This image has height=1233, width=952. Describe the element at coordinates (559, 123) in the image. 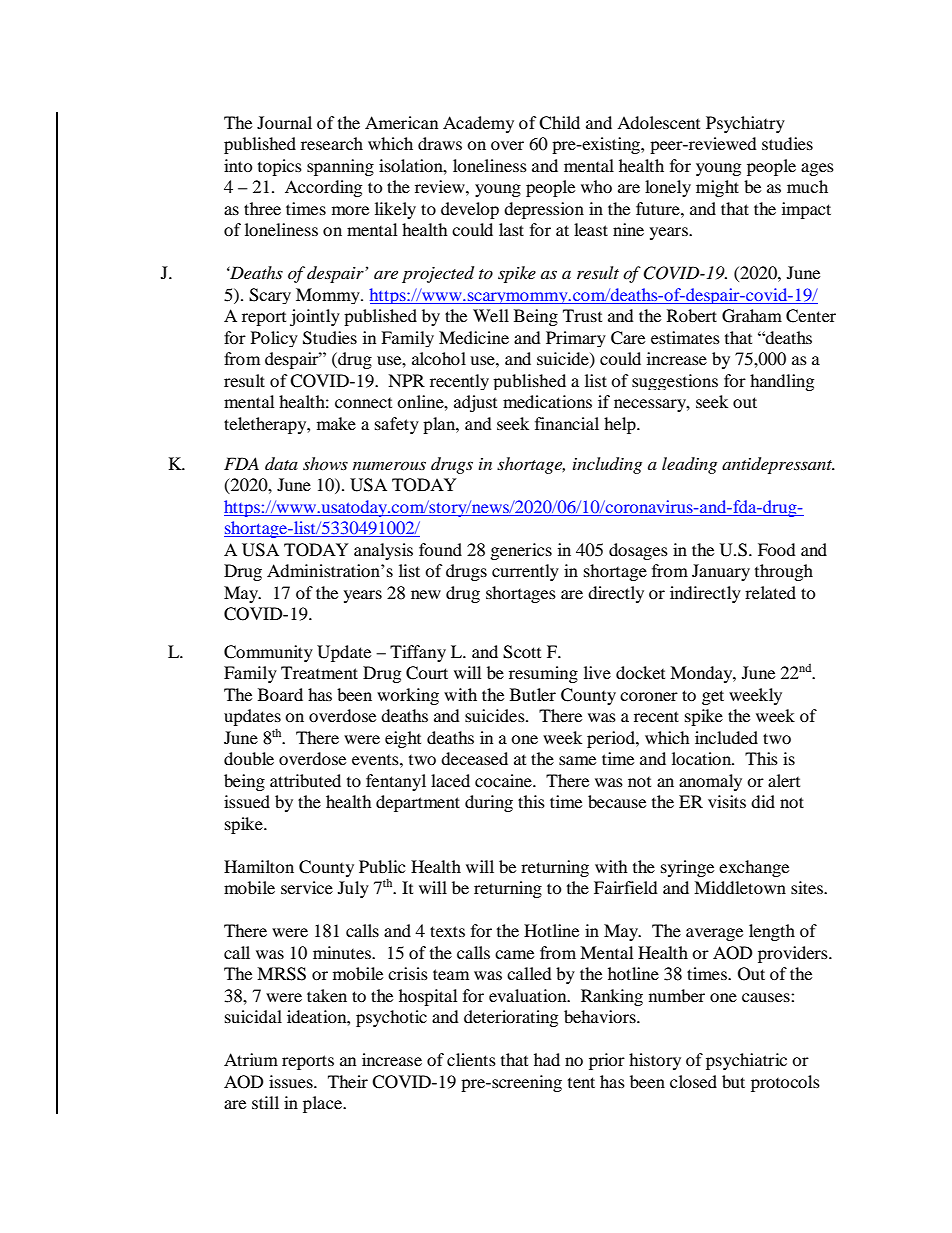

I see `Child` at that location.
